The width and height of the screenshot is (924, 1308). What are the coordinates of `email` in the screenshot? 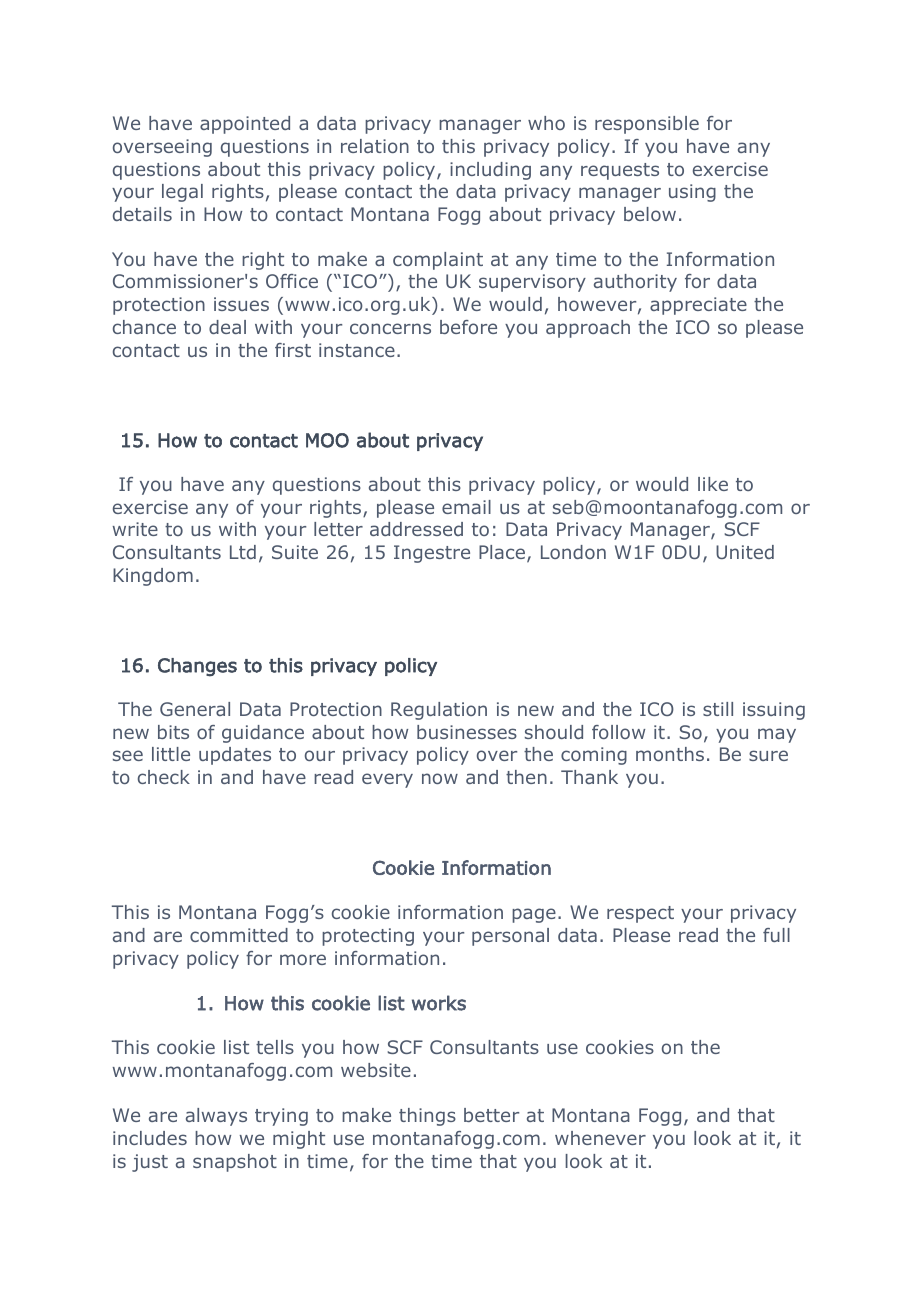 It's located at (466, 507).
